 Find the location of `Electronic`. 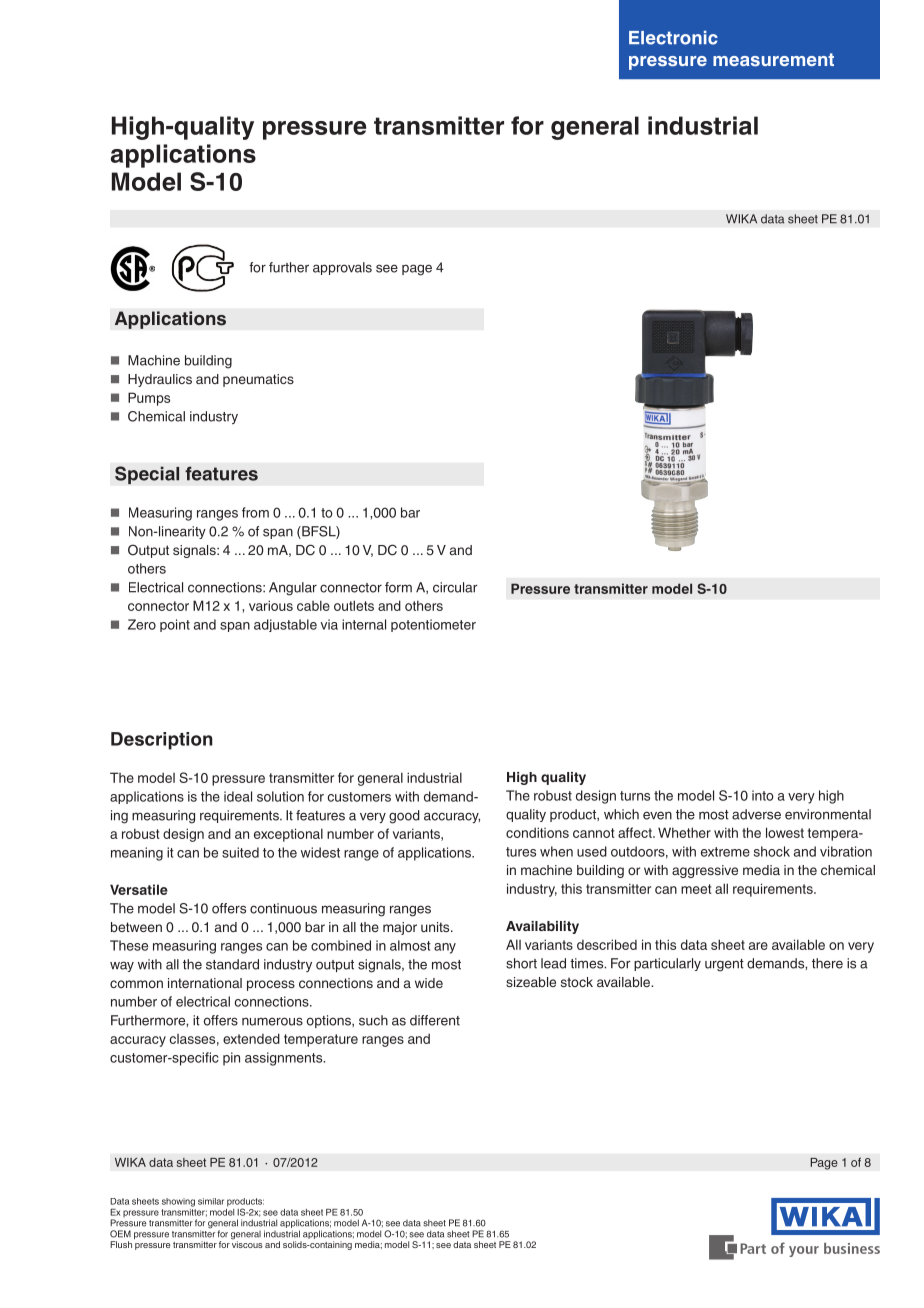

Electronic is located at coordinates (673, 38).
